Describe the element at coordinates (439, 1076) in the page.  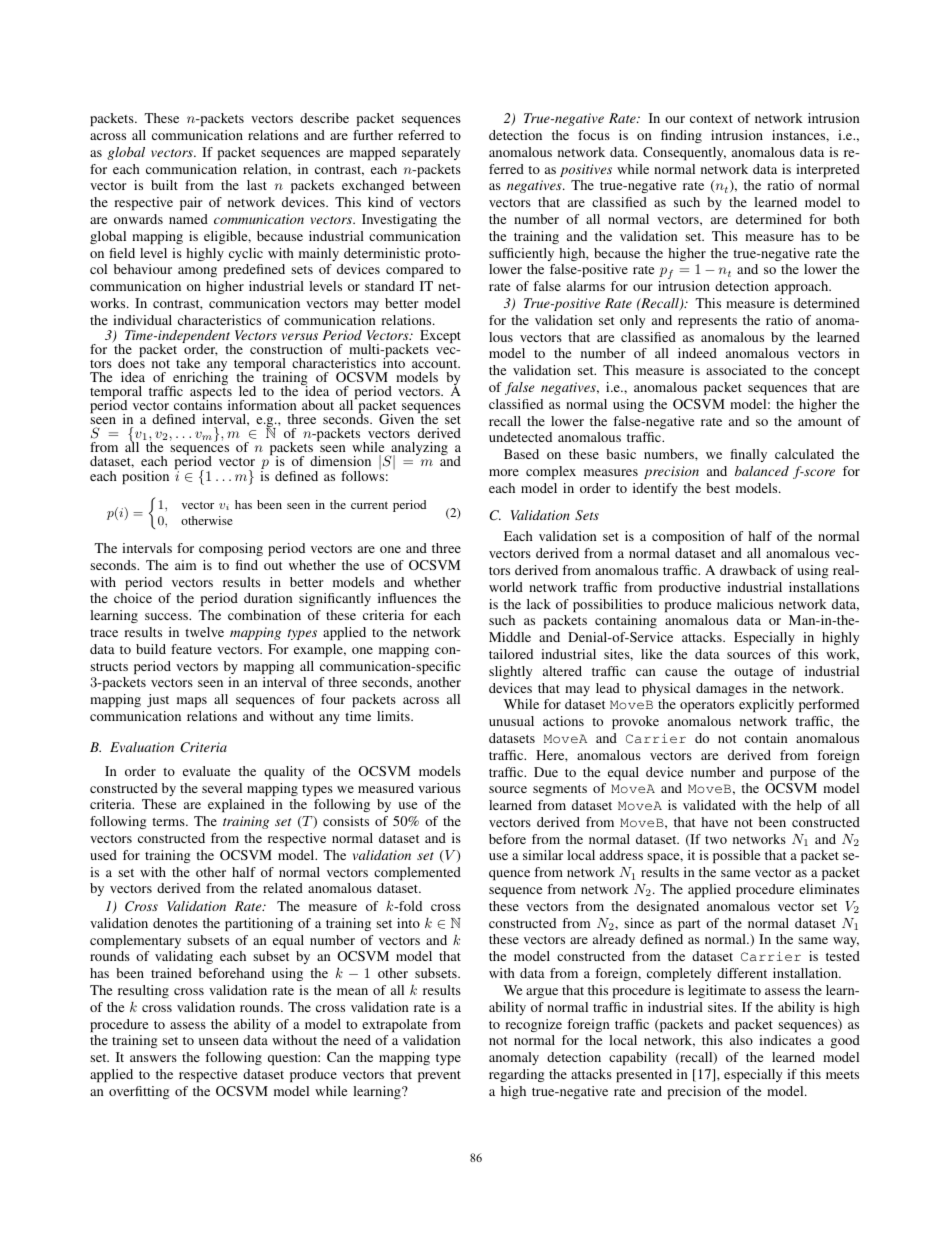
I see `prevent` at that location.
